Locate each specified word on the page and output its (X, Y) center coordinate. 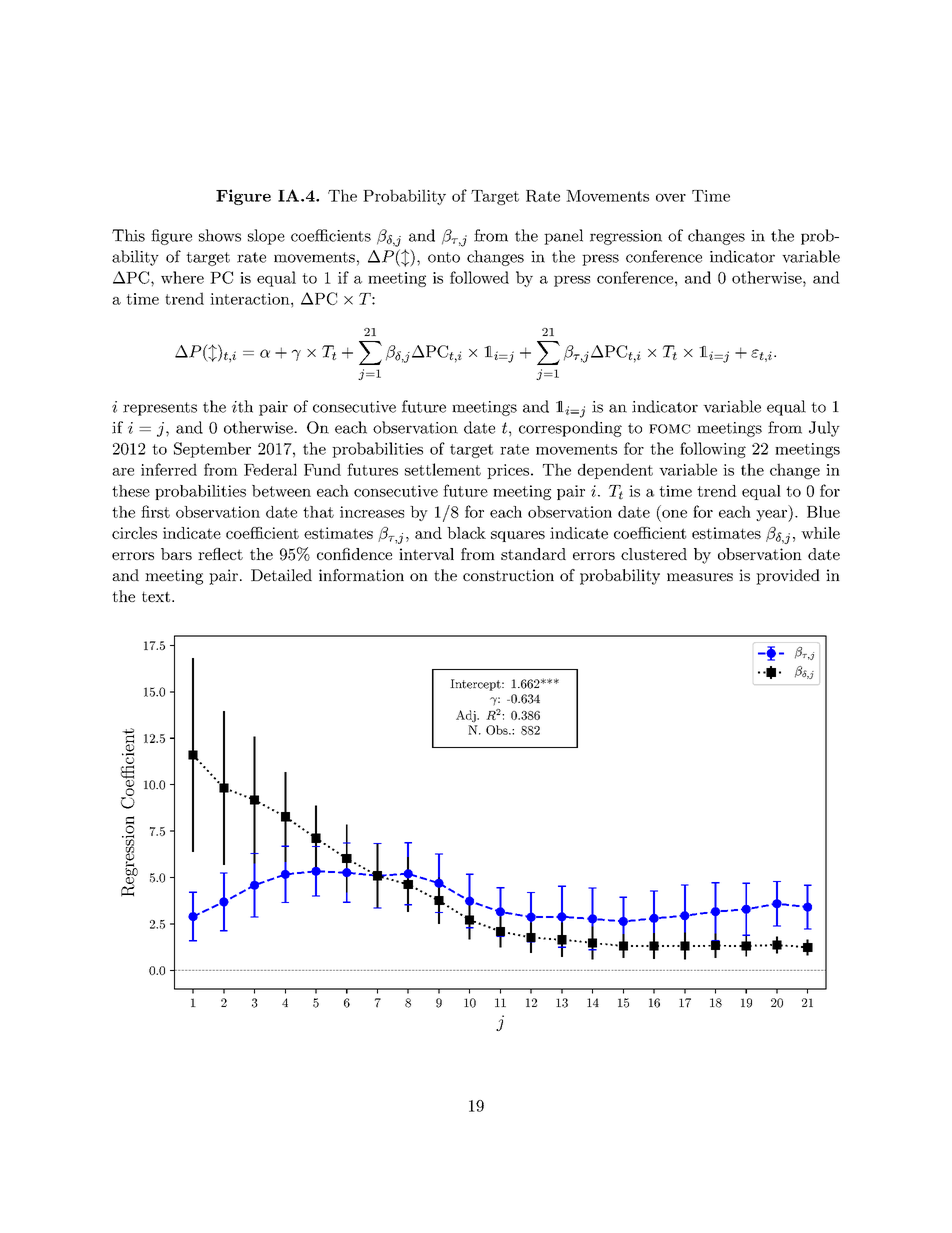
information (361, 575)
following (713, 450)
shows (220, 235)
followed (479, 277)
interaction (251, 299)
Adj (467, 716)
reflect (220, 554)
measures (700, 577)
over (671, 198)
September (212, 450)
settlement (443, 469)
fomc (669, 429)
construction (508, 575)
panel (563, 237)
